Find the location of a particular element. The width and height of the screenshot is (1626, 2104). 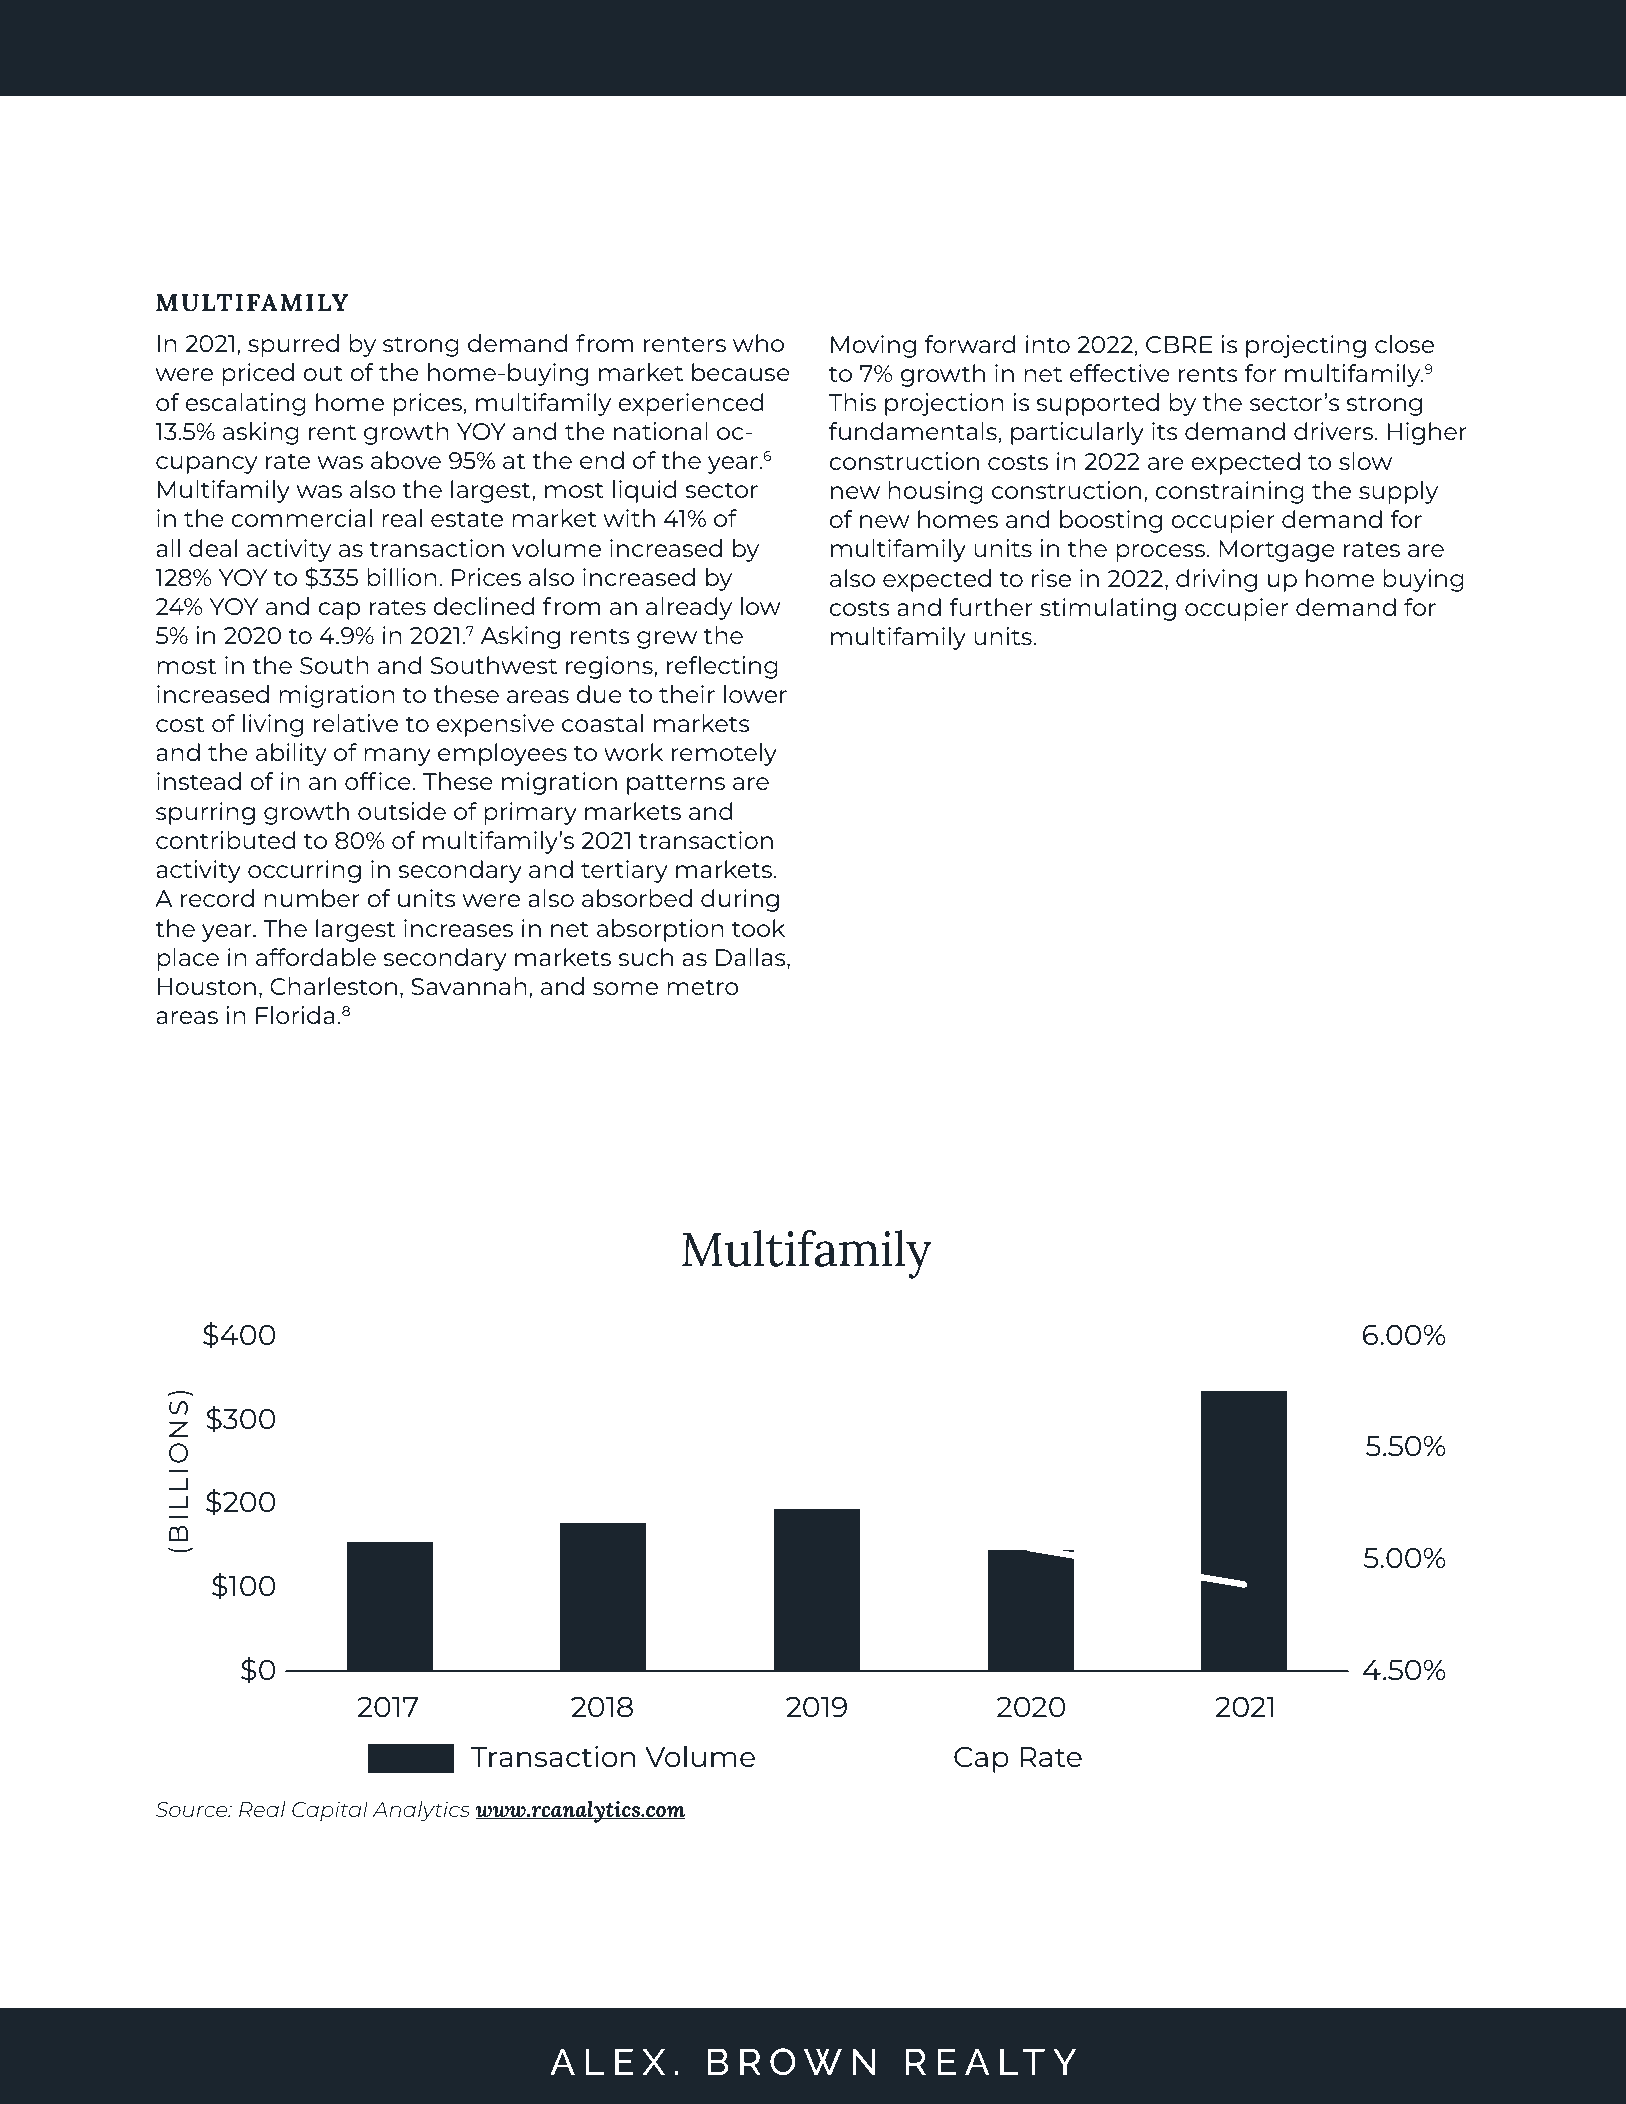

metro is located at coordinates (703, 987).
